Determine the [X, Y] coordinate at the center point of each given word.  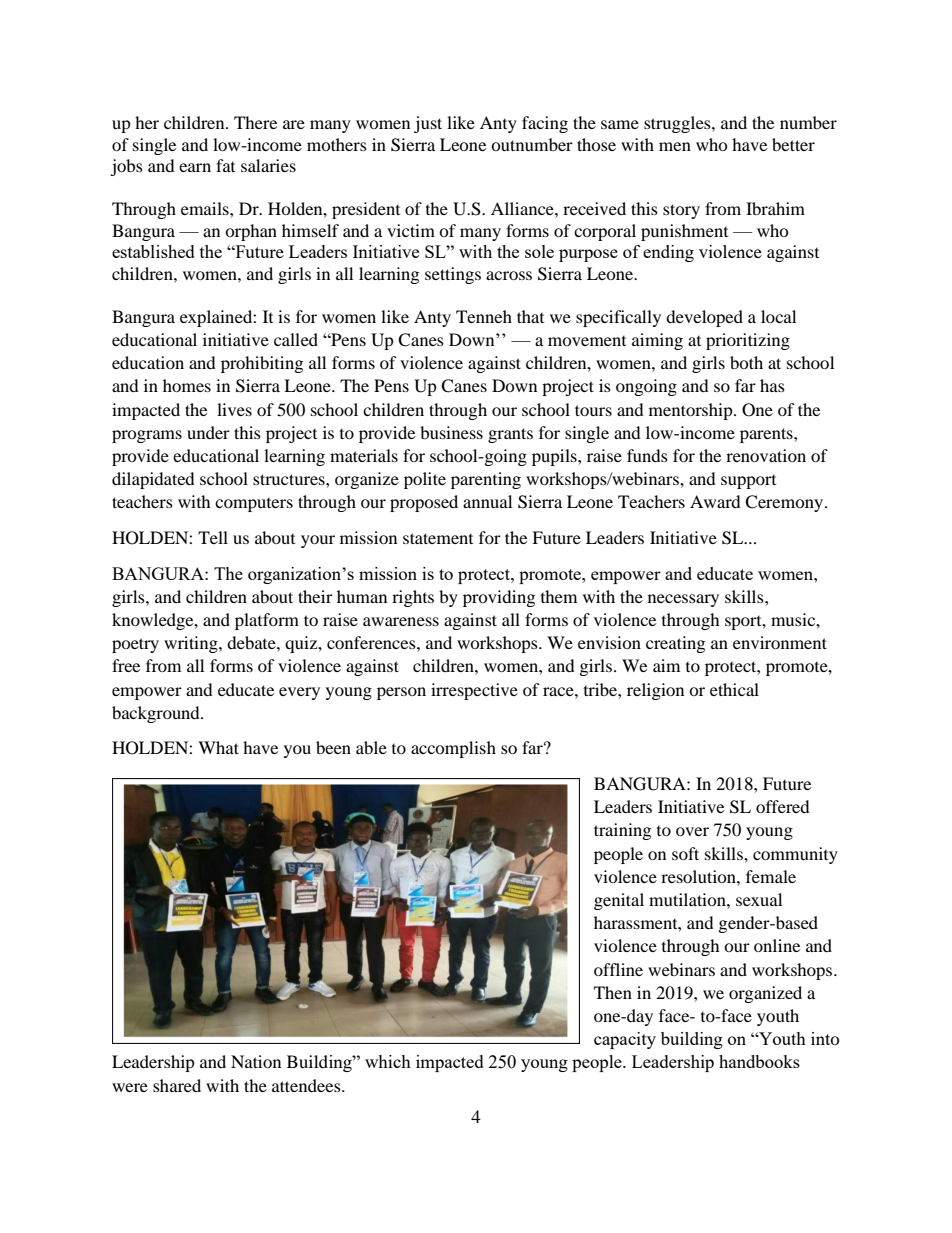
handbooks [759, 1061]
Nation [256, 1061]
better [793, 144]
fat [225, 165]
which [388, 1061]
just [428, 124]
